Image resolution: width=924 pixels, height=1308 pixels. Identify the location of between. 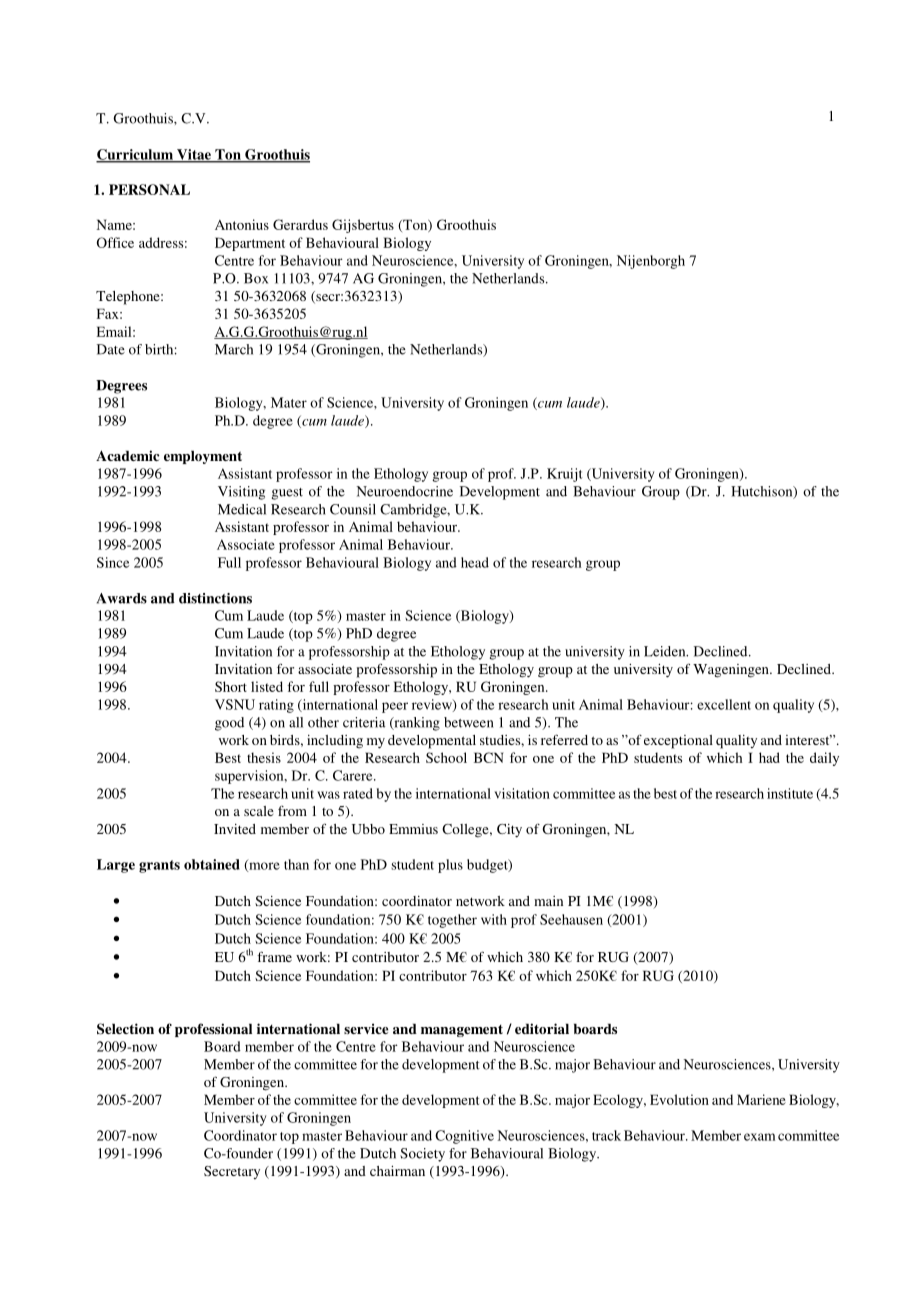
(469, 722).
